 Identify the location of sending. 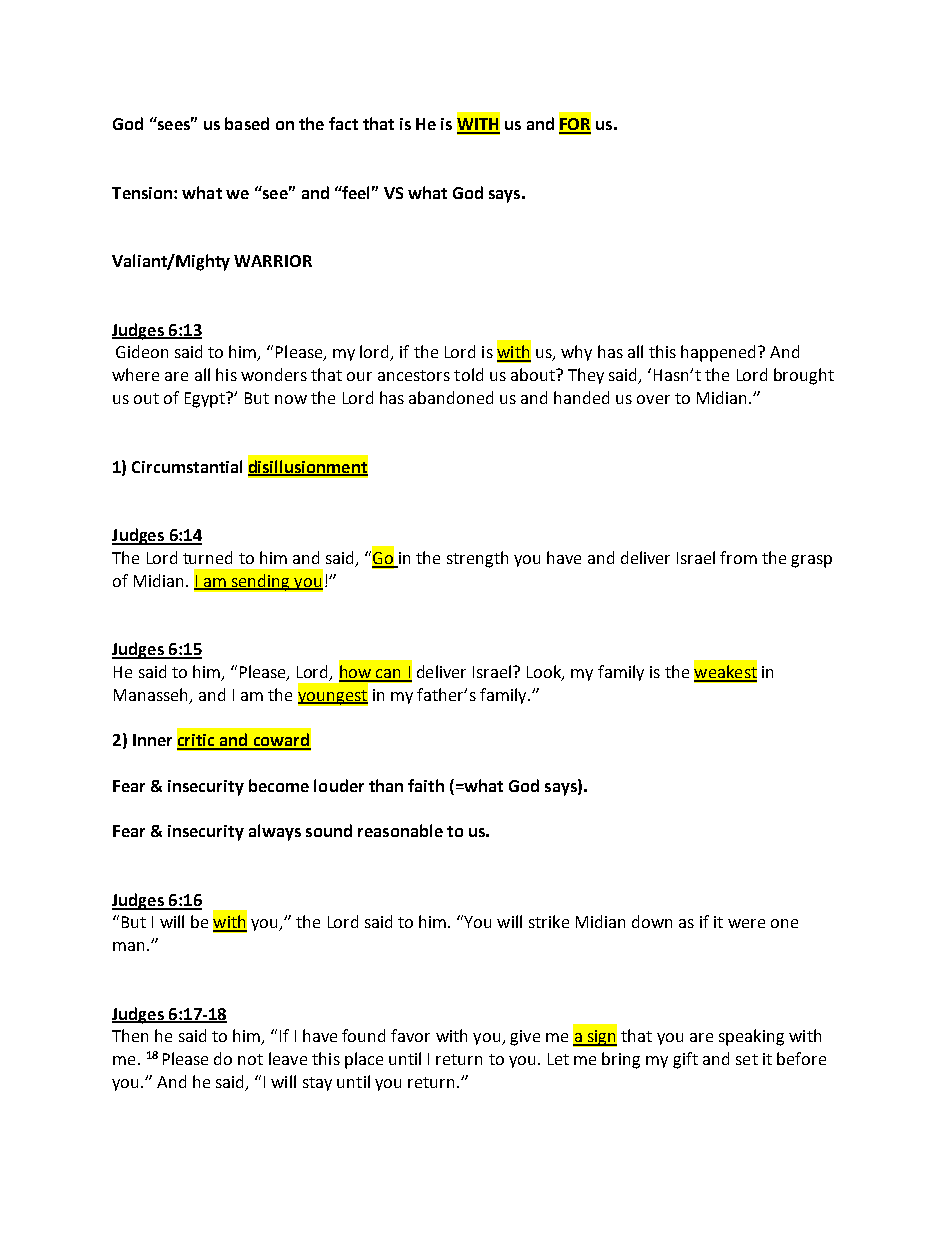
(260, 582).
